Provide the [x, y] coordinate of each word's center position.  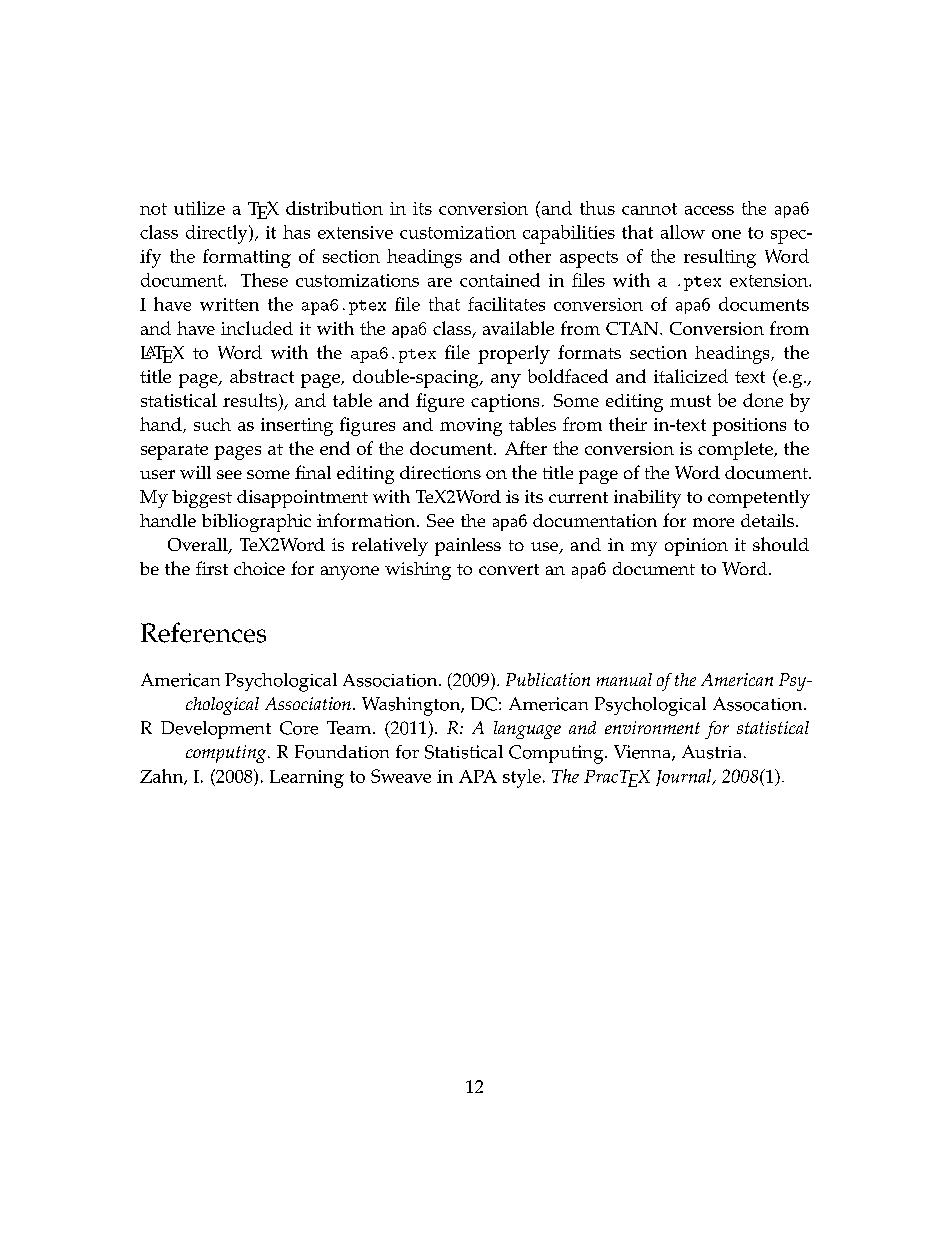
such [212, 424]
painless [468, 547]
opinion [696, 547]
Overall [199, 546]
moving [471, 427]
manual [624, 679]
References [203, 632]
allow [683, 232]
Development [216, 730]
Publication [548, 679]
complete [736, 450]
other [530, 256]
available [518, 328]
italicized [691, 376]
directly [218, 234]
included [257, 328]
